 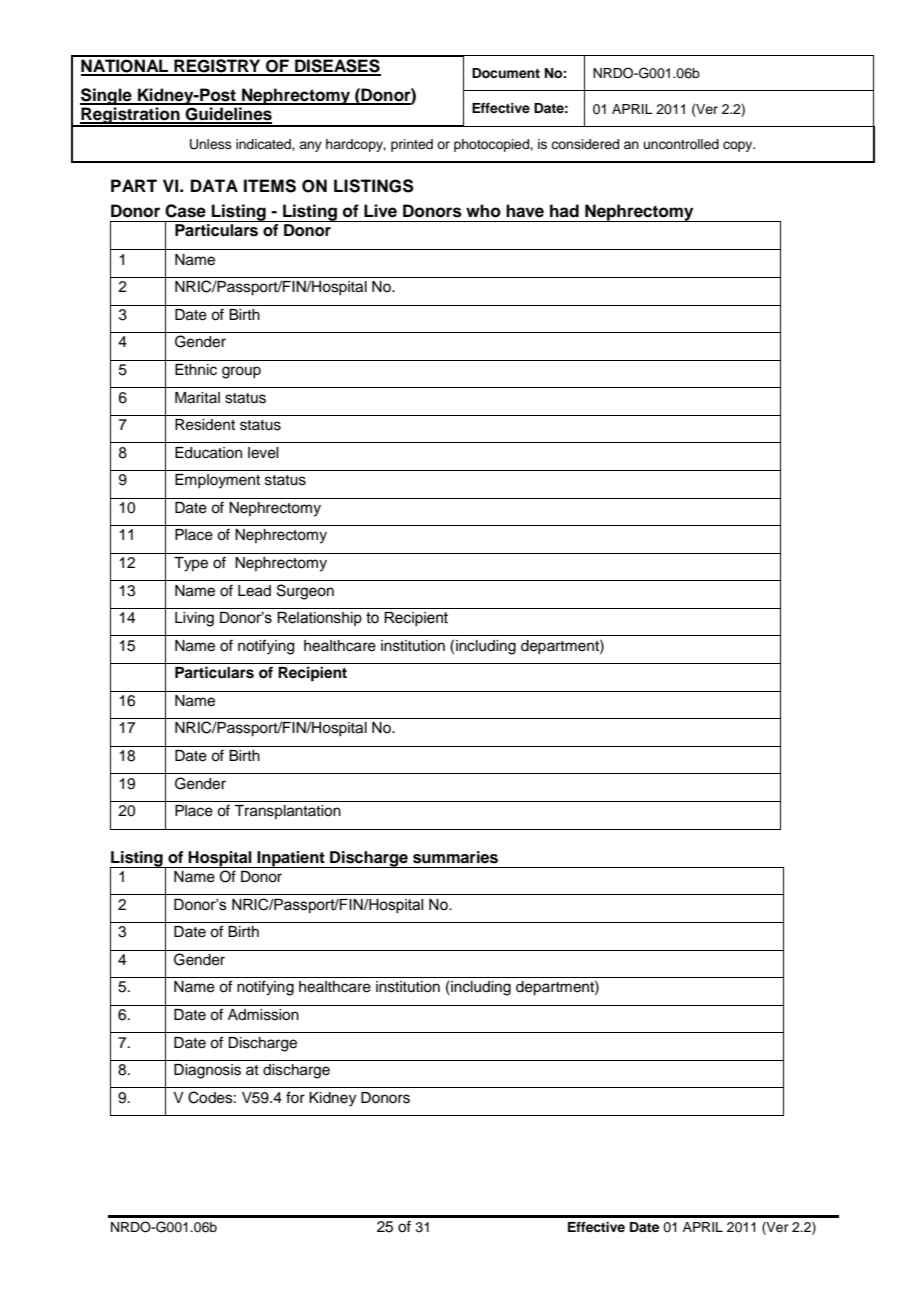 What do you see at coordinates (455, 857) in the screenshot?
I see `summaries` at bounding box center [455, 857].
